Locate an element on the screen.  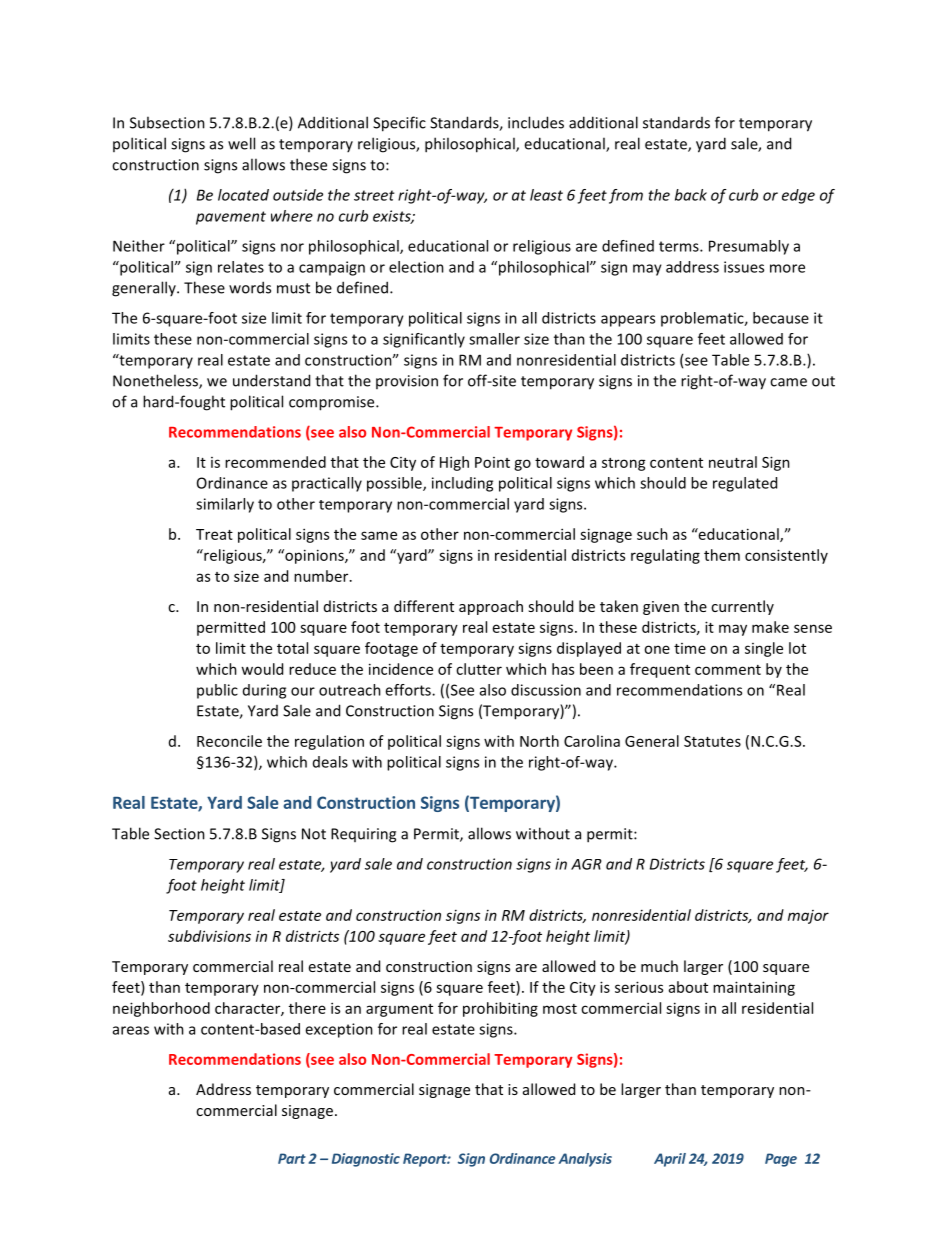
back is located at coordinates (691, 195).
